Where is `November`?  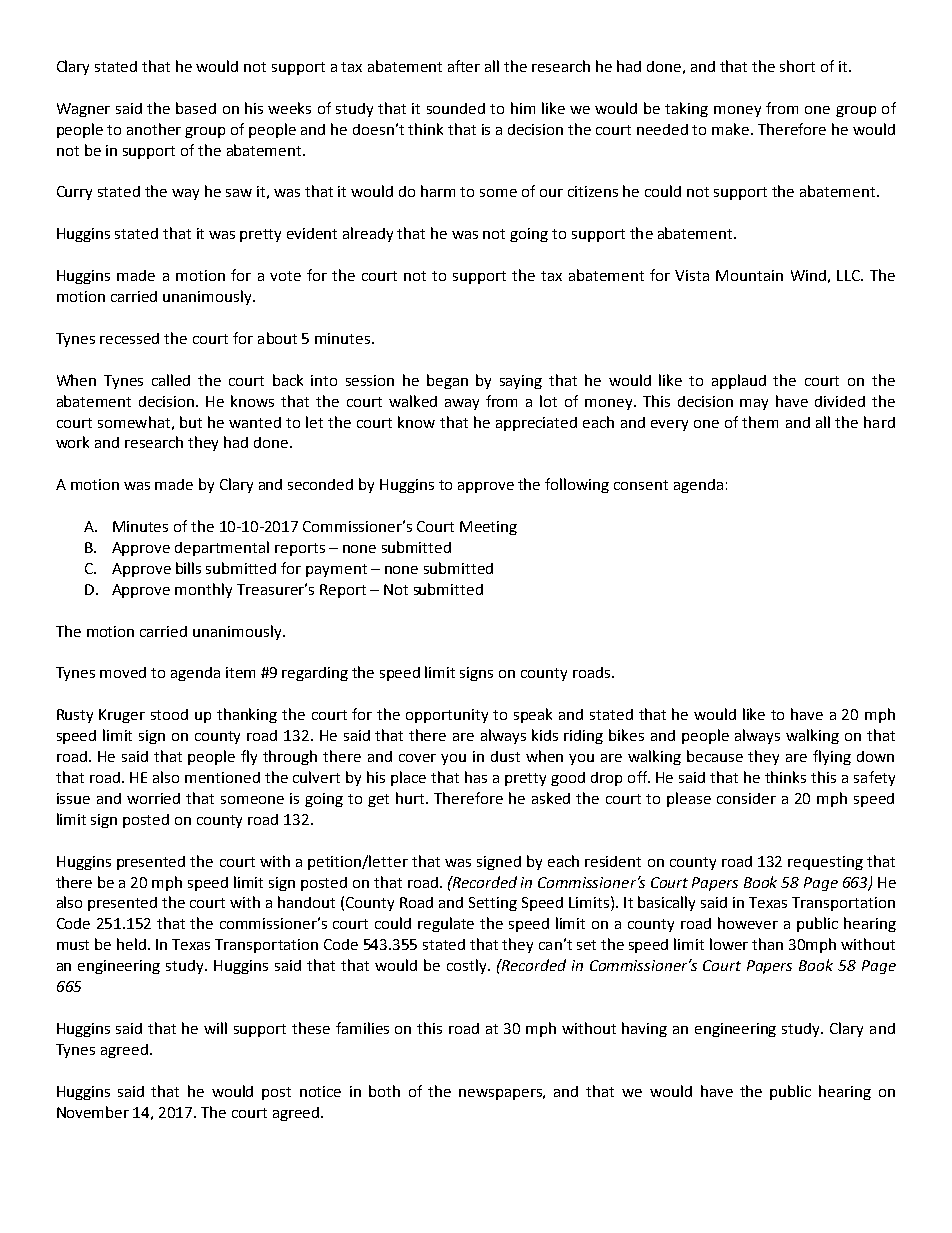 November is located at coordinates (93, 1112).
